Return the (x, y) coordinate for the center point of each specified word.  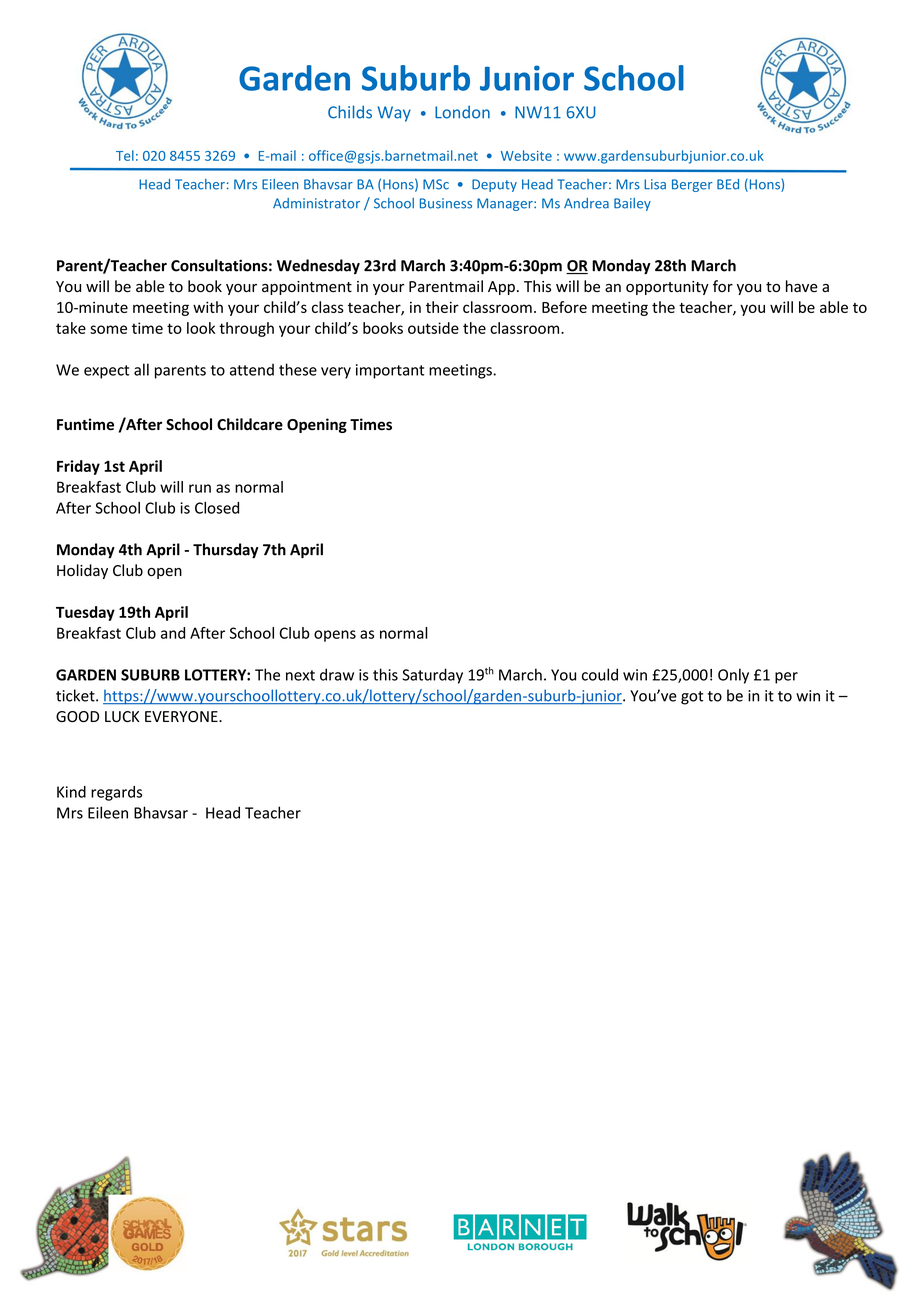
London (462, 112)
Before (564, 307)
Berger (692, 185)
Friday (78, 467)
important (390, 371)
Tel (125, 155)
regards (116, 793)
